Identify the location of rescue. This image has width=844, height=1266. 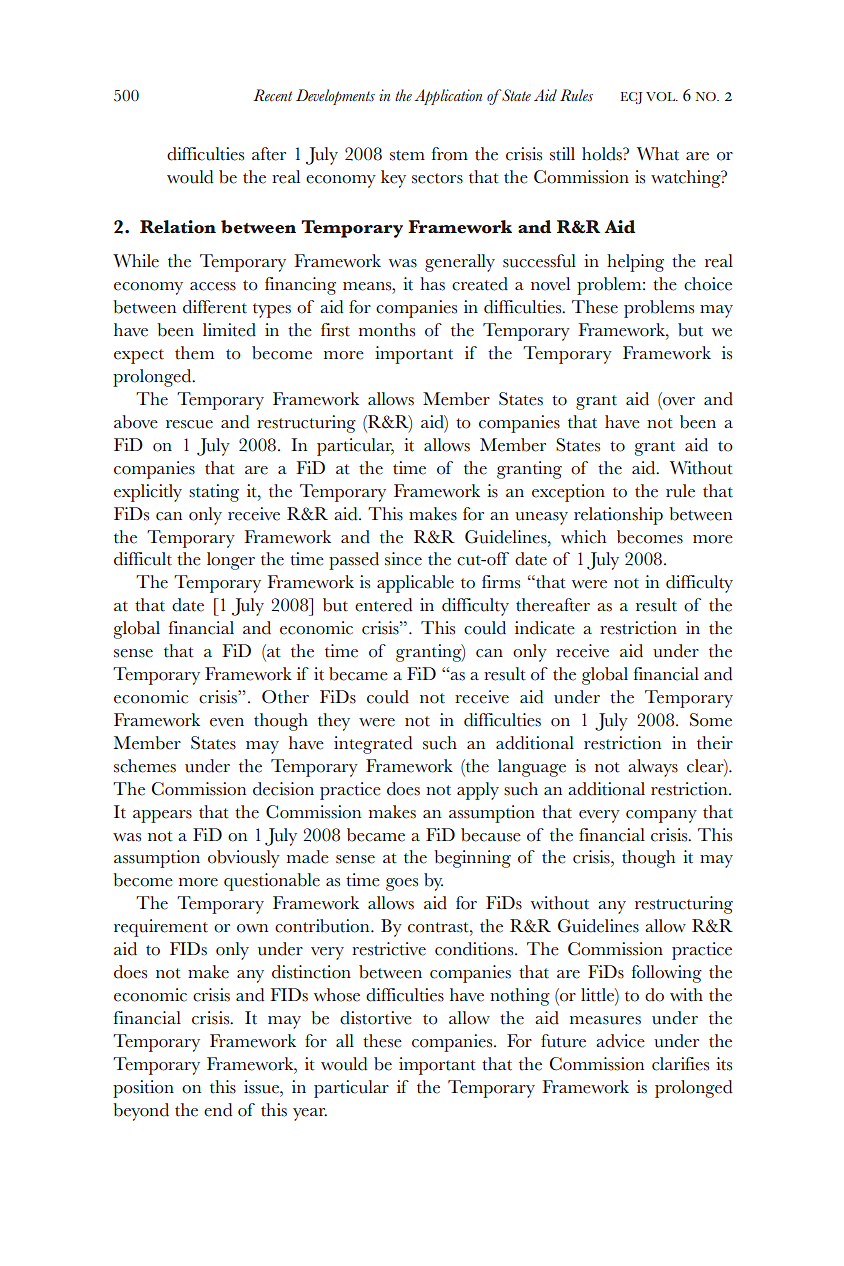
(189, 424).
